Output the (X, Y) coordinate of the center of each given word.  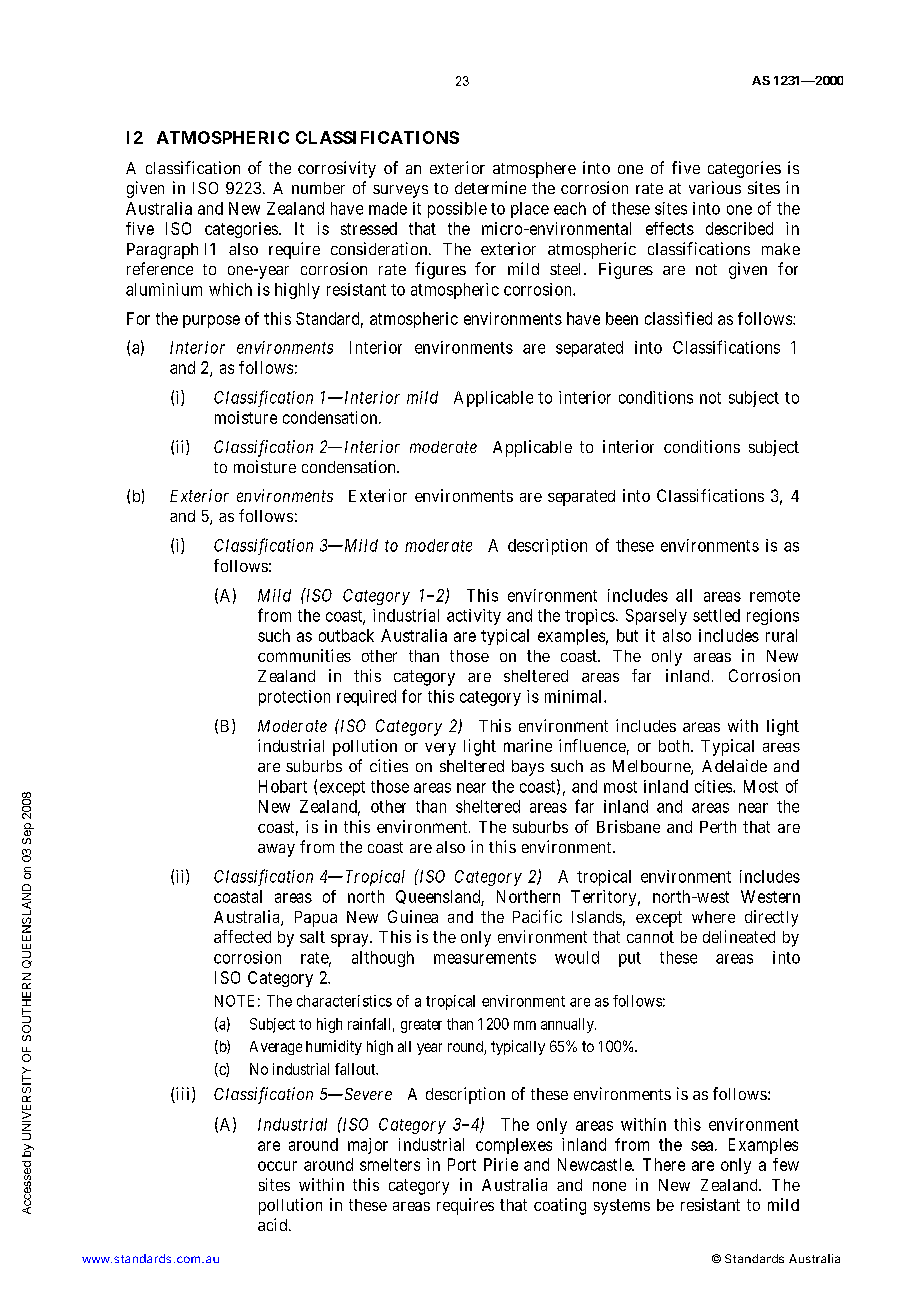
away (276, 850)
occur (277, 1166)
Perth (718, 827)
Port (462, 1164)
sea (702, 1146)
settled (716, 615)
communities (304, 655)
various (715, 187)
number (318, 188)
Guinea (413, 916)
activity (474, 617)
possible (457, 210)
